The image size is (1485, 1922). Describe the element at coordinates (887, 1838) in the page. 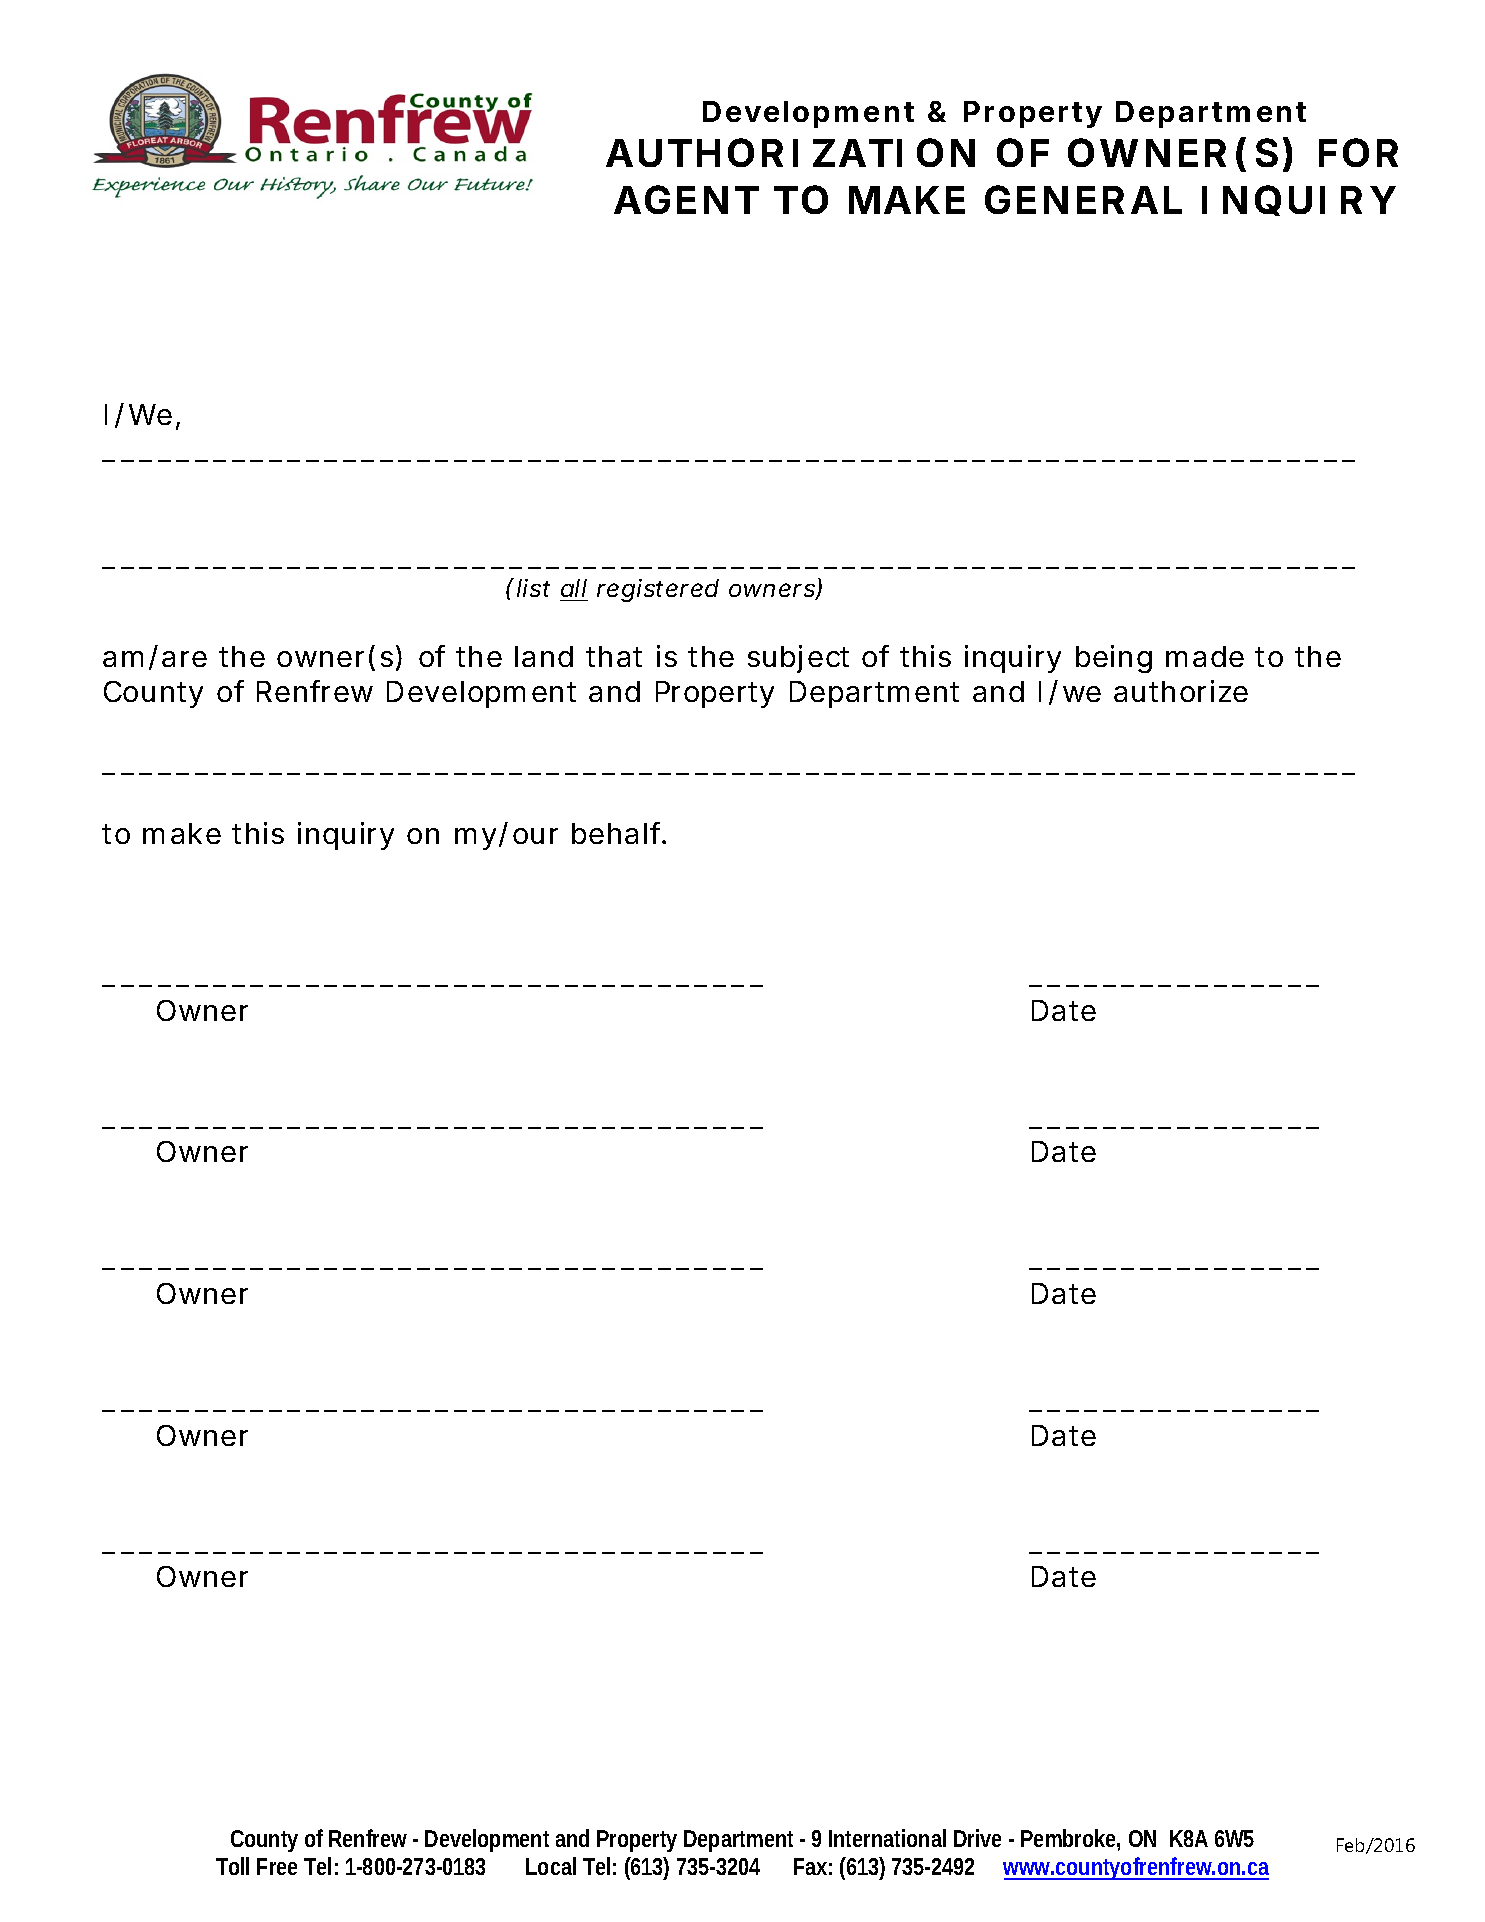

I see `International` at that location.
